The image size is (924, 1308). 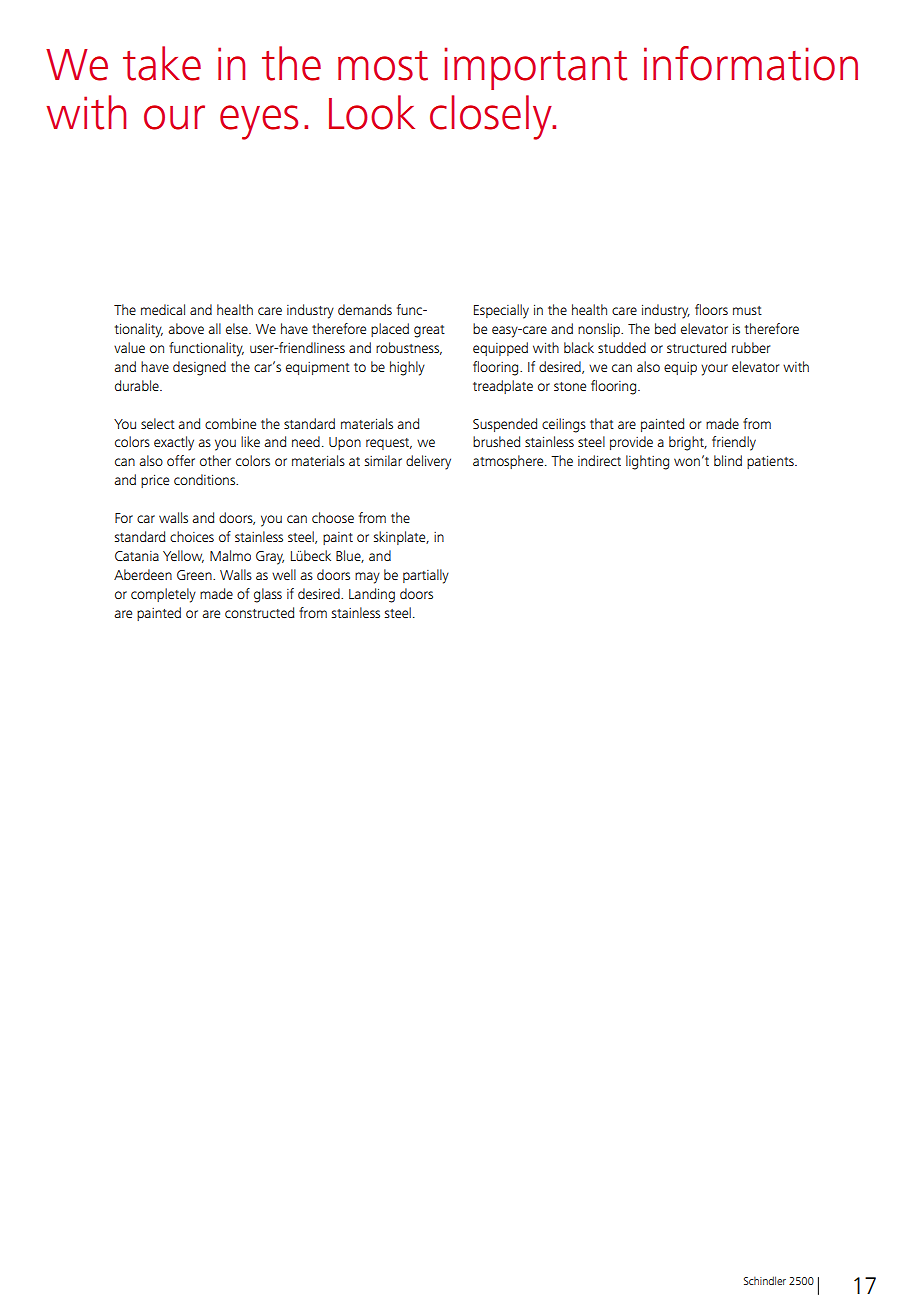 I want to click on closely, so click(x=492, y=117).
